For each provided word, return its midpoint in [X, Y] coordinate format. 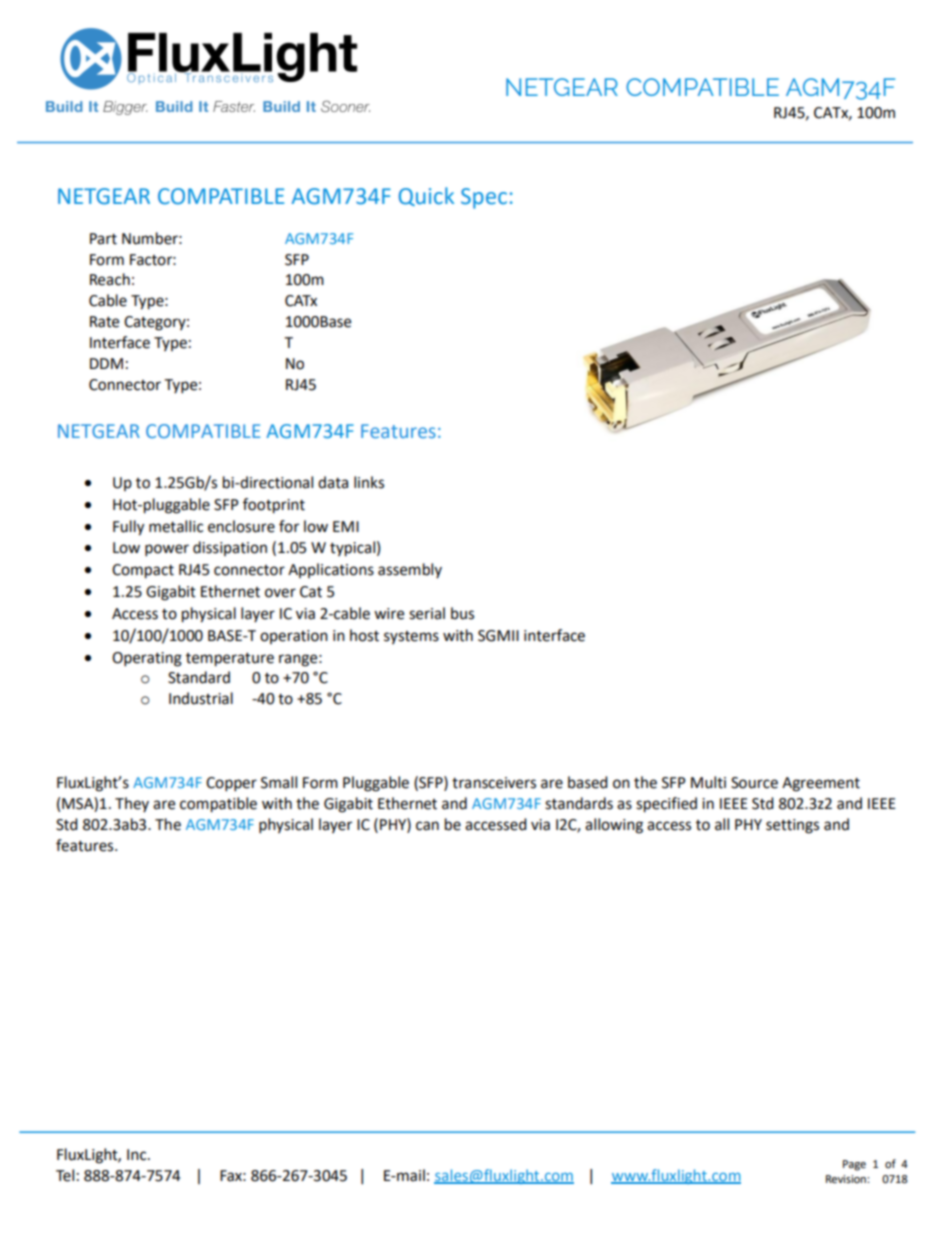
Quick [426, 196]
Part [103, 239]
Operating [147, 659]
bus [462, 613]
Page [854, 1165]
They [132, 804]
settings [792, 826]
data [333, 482]
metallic [176, 526]
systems [411, 637]
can [427, 826]
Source [754, 783]
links [369, 482]
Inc [138, 1155]
